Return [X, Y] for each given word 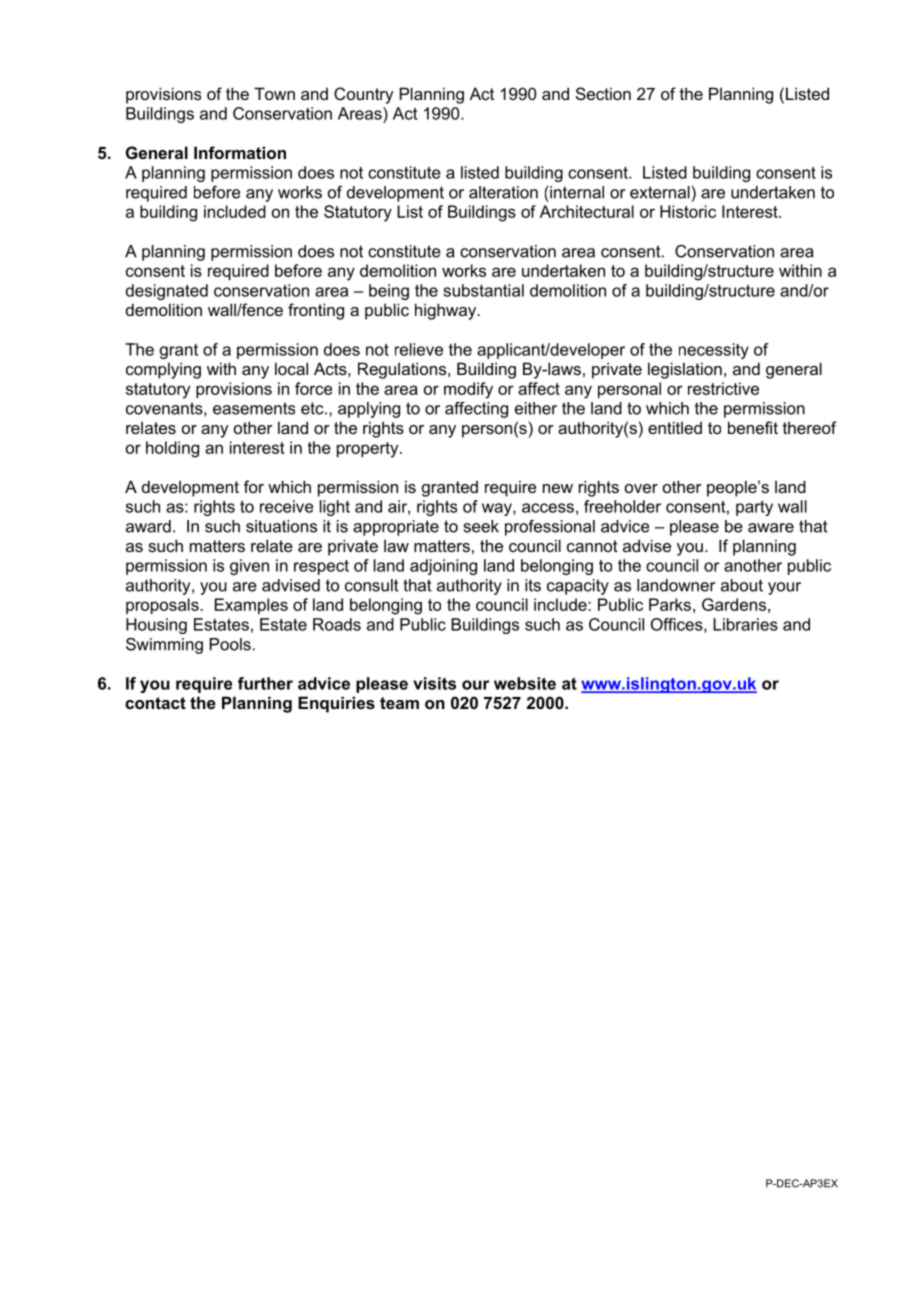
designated [167, 292]
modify [468, 390]
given [249, 567]
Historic [688, 211]
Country [364, 95]
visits [434, 683]
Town [274, 93]
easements [254, 408]
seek [481, 526]
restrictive [723, 388]
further [265, 683]
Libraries [745, 624]
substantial [483, 290]
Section [603, 93]
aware [771, 528]
